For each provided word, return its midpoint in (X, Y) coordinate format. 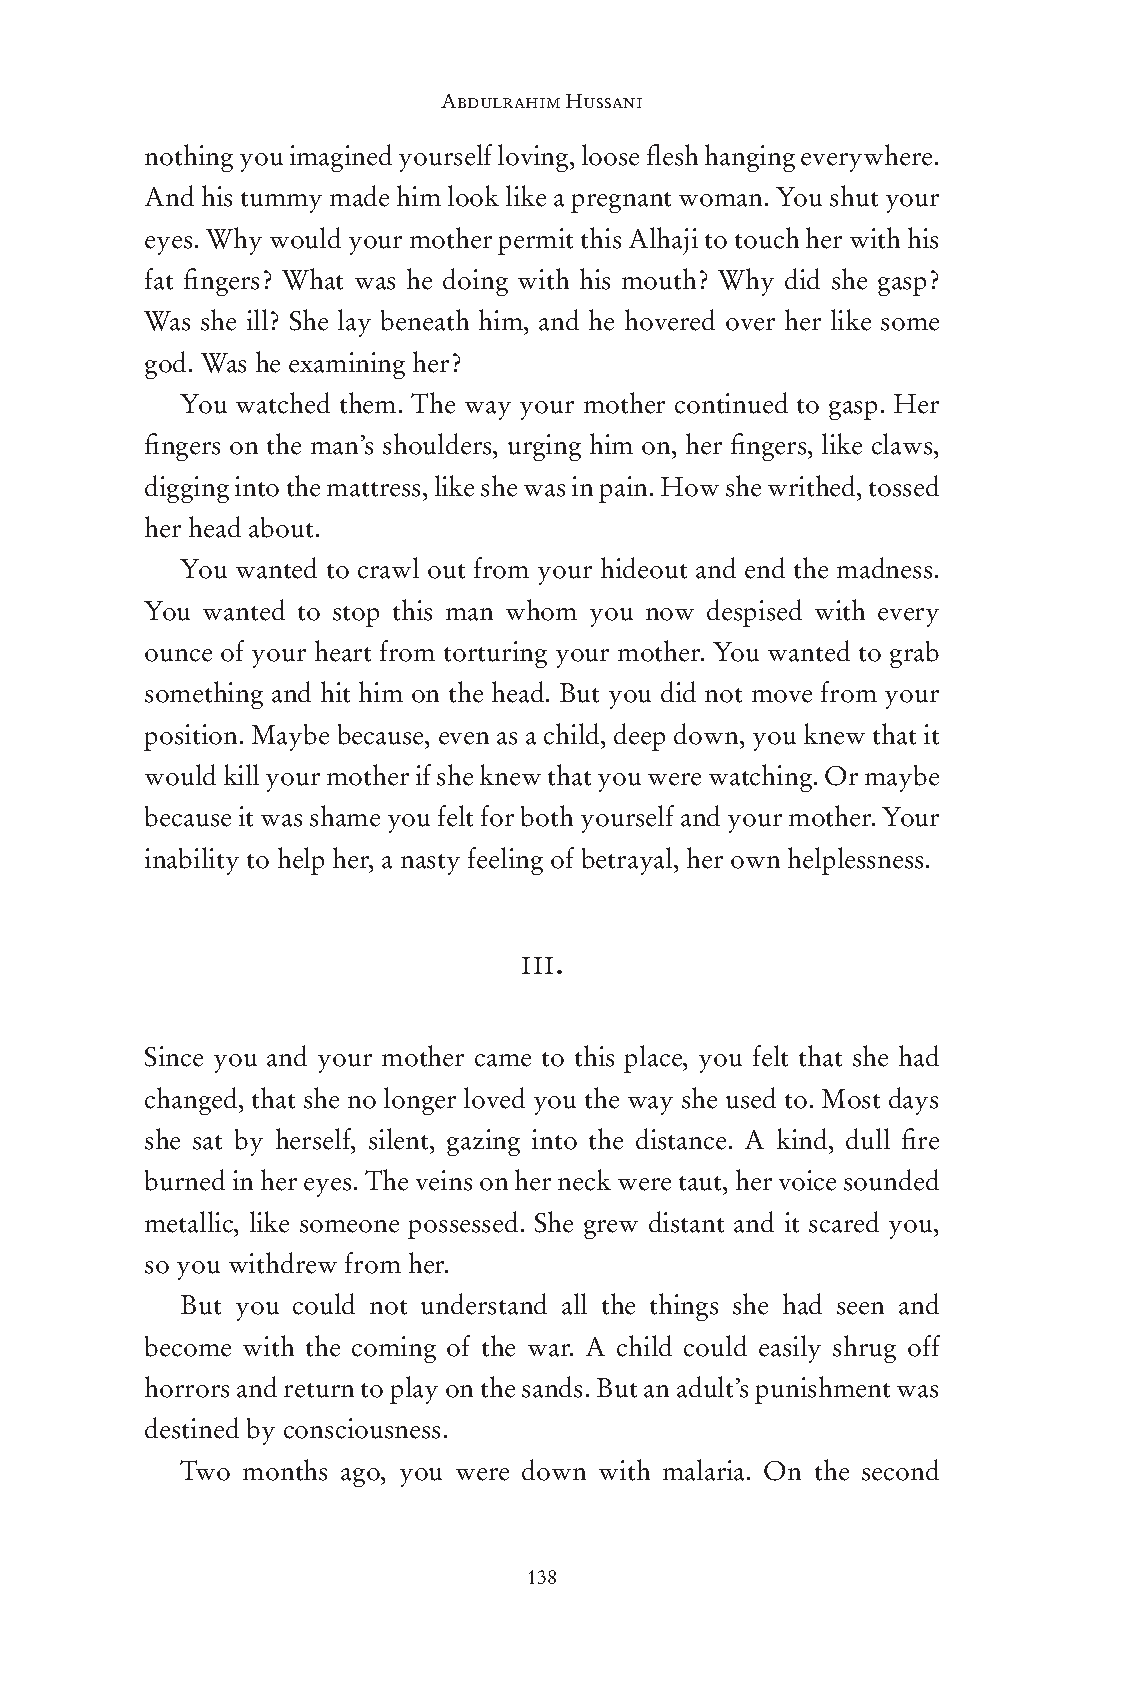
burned (185, 1180)
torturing (495, 654)
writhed (813, 486)
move (782, 696)
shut (854, 196)
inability (192, 861)
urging (544, 447)
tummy (281, 202)
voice (807, 1180)
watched (283, 403)
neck (584, 1180)
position (190, 737)
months (285, 1470)
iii (537, 965)
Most (851, 1099)
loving (534, 158)
